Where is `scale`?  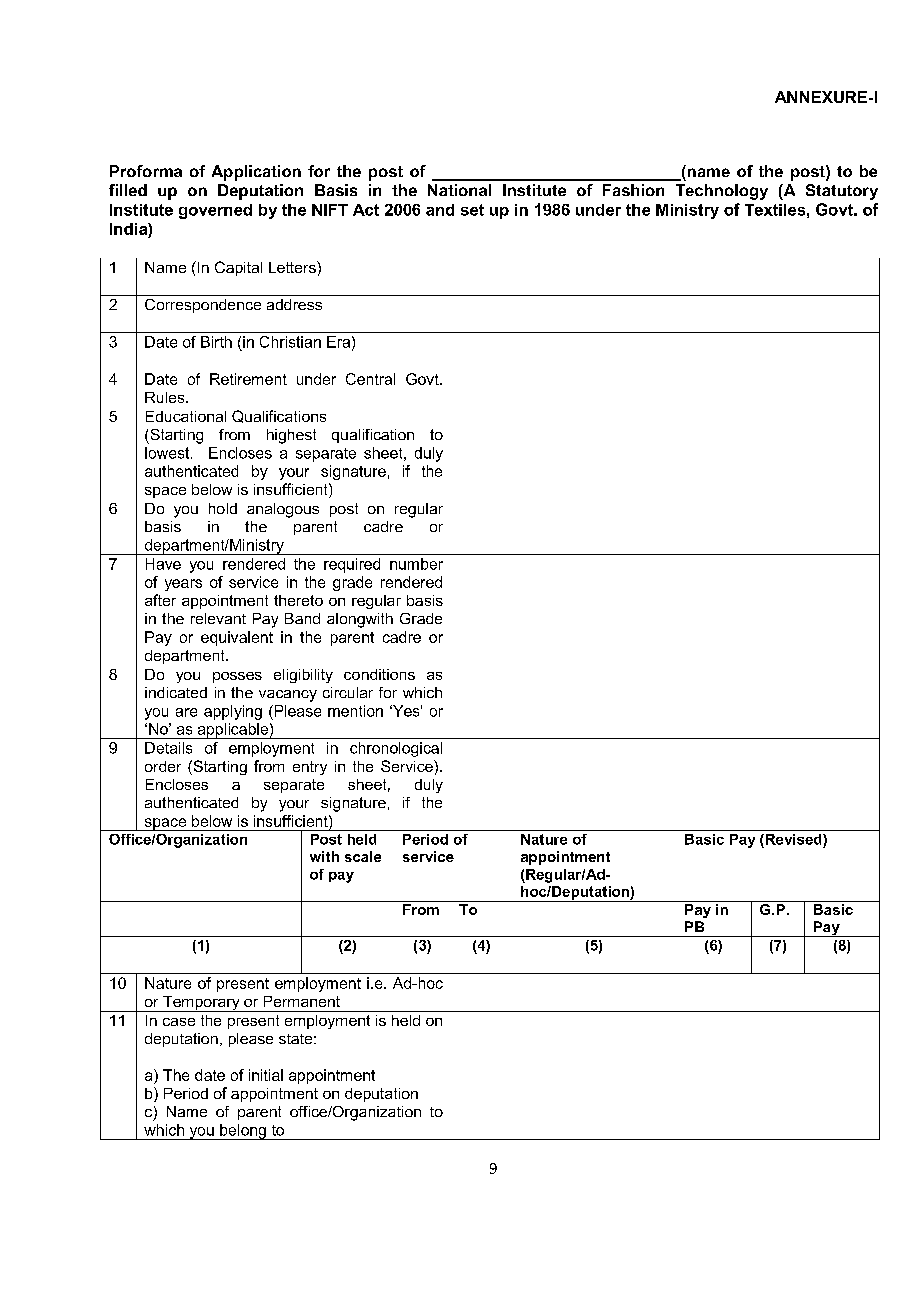 scale is located at coordinates (363, 856).
